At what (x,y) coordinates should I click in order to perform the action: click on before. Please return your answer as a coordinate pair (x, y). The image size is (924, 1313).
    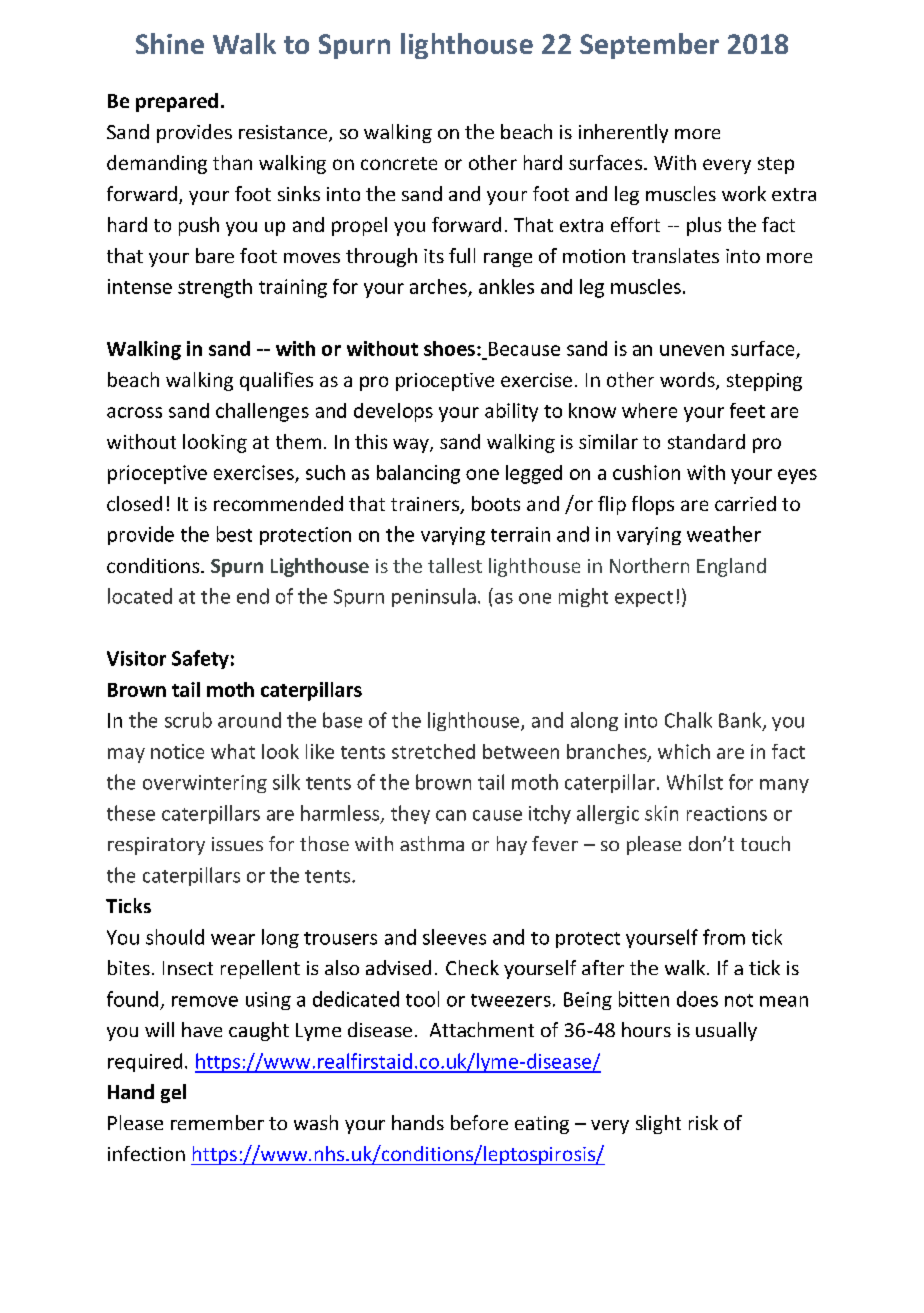
    Looking at the image, I should click on (479, 1122).
